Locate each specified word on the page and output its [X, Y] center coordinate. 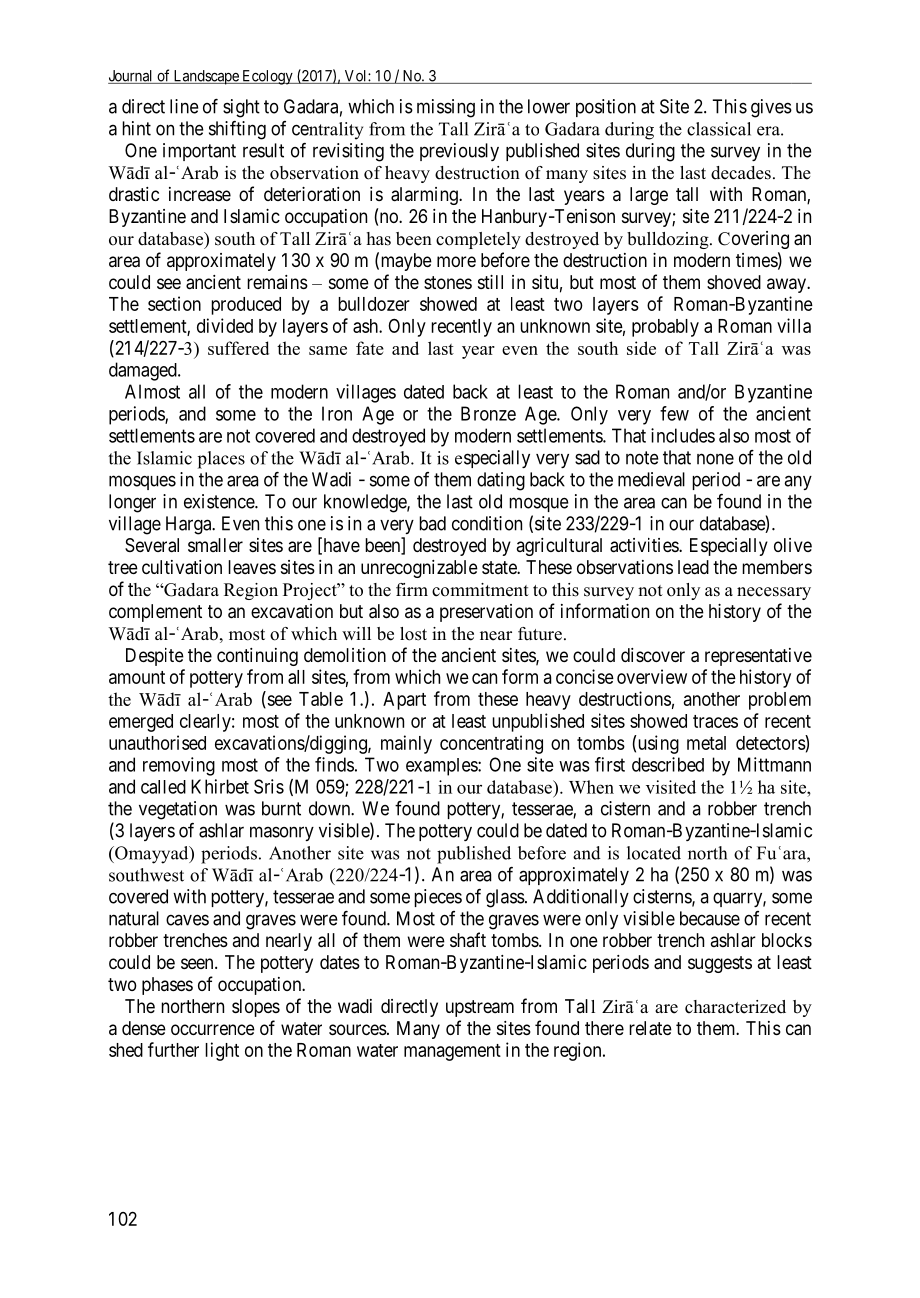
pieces [438, 898]
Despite [155, 657]
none [715, 459]
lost [413, 634]
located [654, 853]
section [174, 303]
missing [446, 108]
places [221, 460]
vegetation [178, 810]
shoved [734, 282]
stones [448, 282]
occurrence [213, 1029]
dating [501, 481]
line [184, 106]
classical [719, 129]
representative [758, 657]
